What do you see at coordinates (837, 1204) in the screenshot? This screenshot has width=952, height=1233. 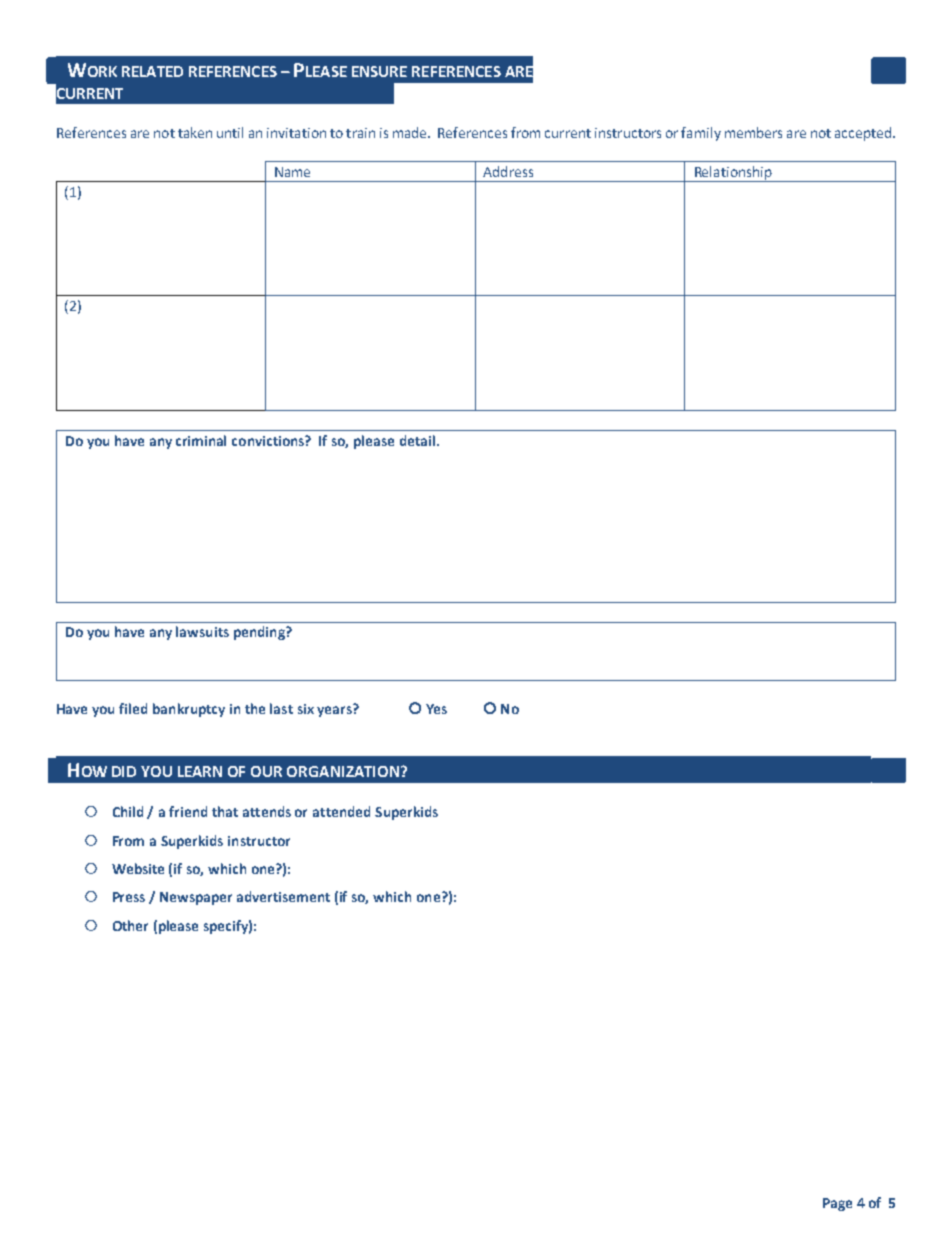 I see `Page` at bounding box center [837, 1204].
